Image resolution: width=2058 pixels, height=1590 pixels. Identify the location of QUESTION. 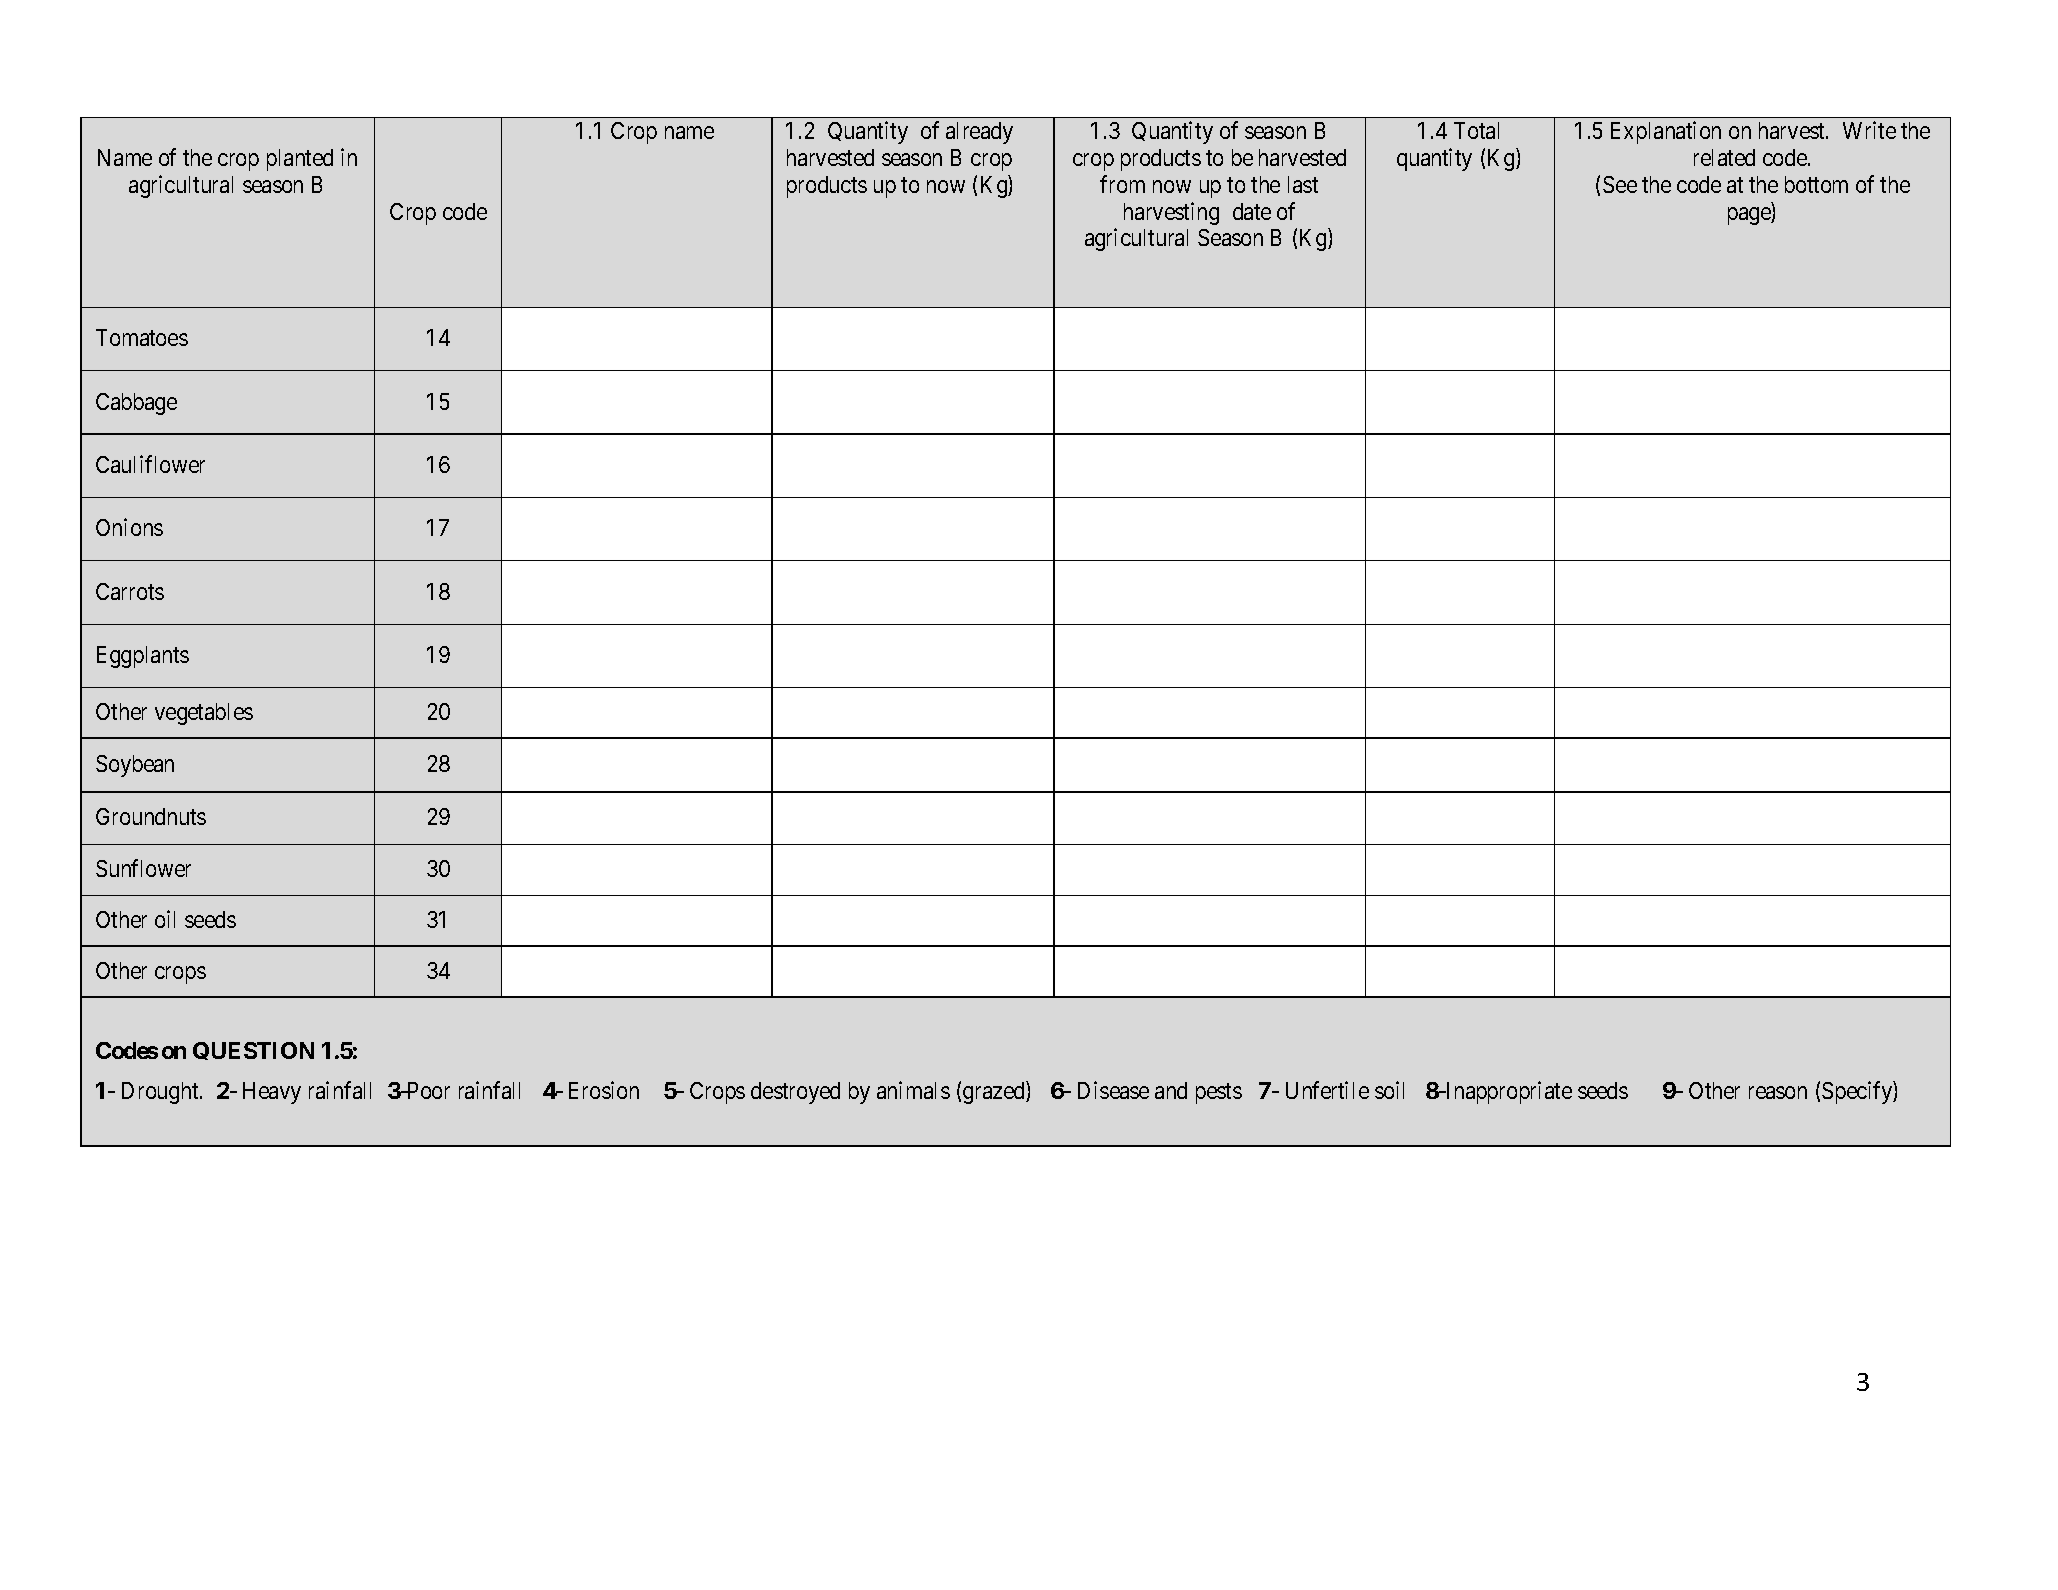
(253, 1051).
